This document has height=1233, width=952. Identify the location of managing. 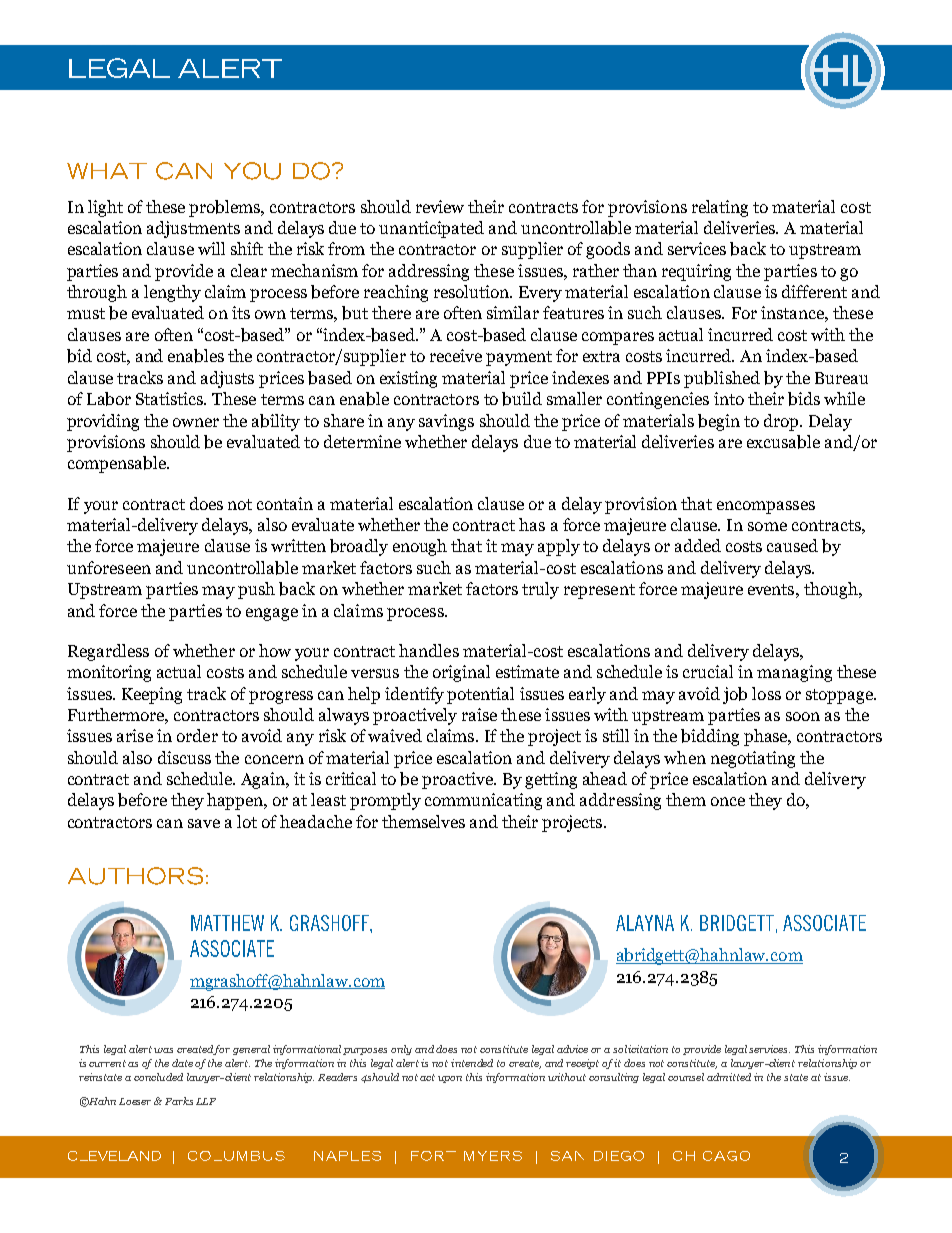
(794, 673).
